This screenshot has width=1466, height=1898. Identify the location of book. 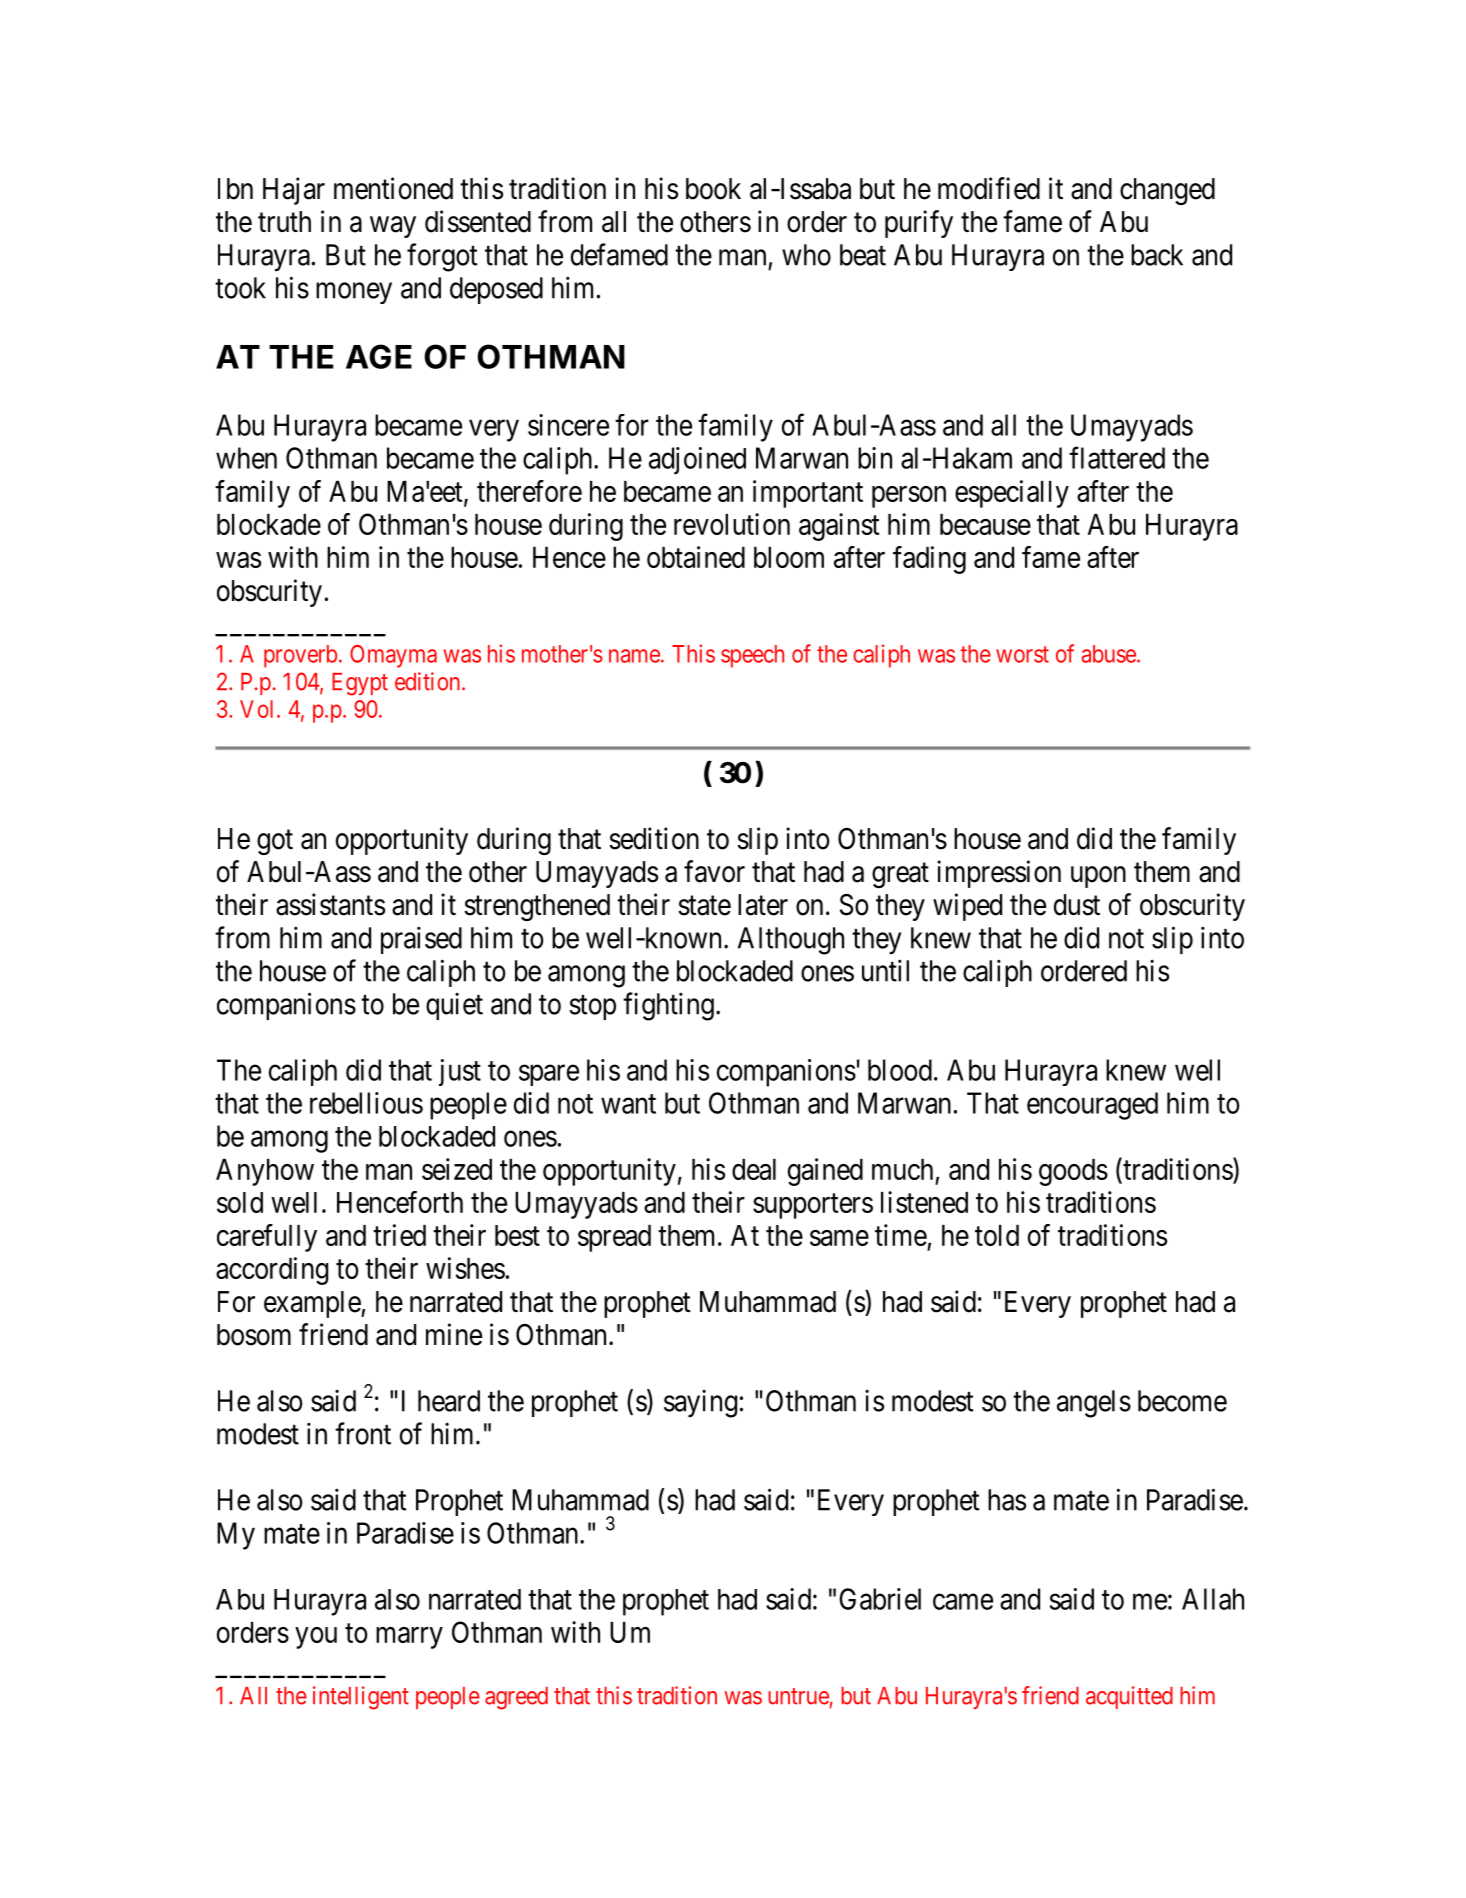
(713, 189).
